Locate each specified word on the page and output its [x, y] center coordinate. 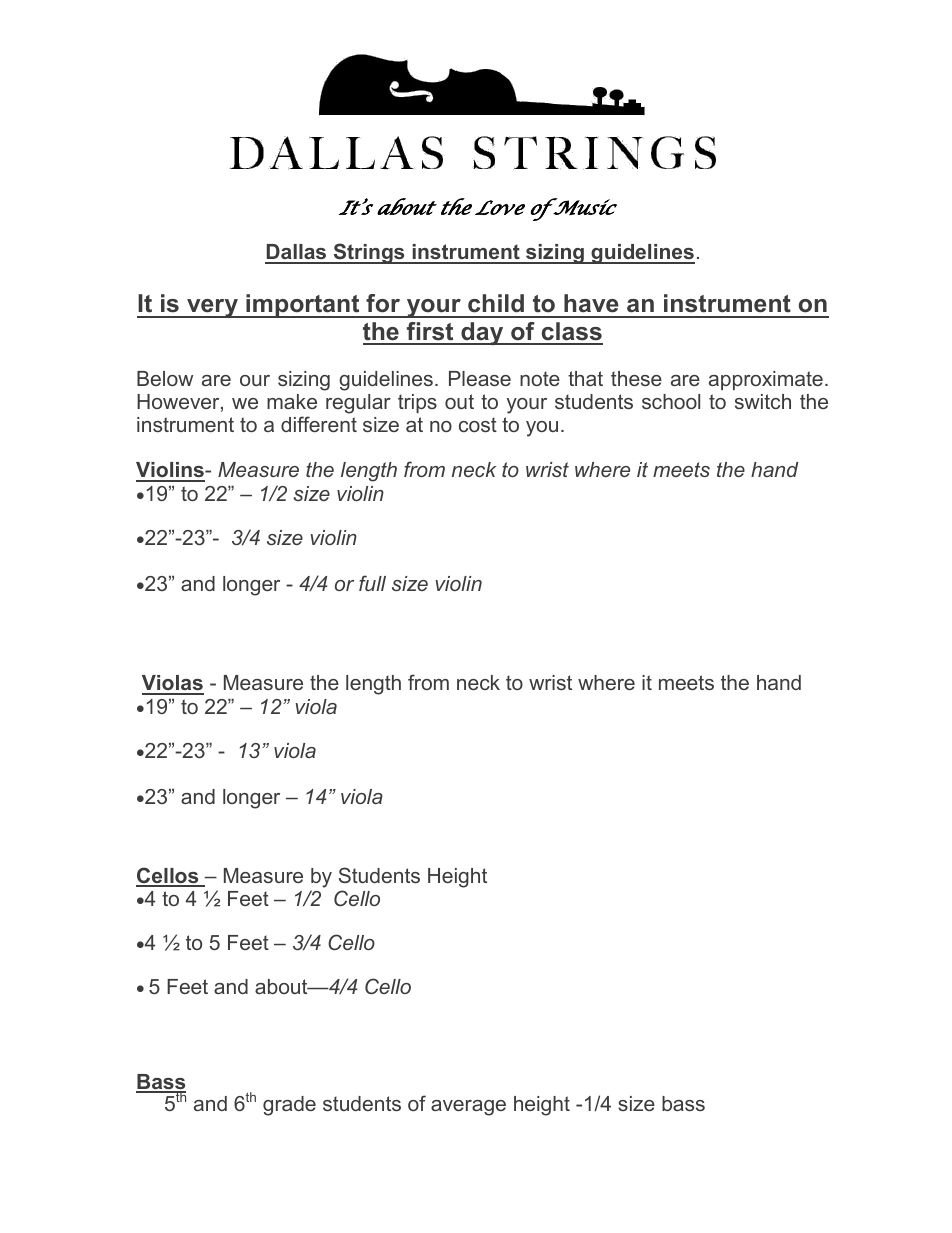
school [671, 401]
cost [478, 424]
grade [289, 1106]
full [372, 583]
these [636, 378]
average [468, 1108]
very [212, 308]
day [482, 333]
